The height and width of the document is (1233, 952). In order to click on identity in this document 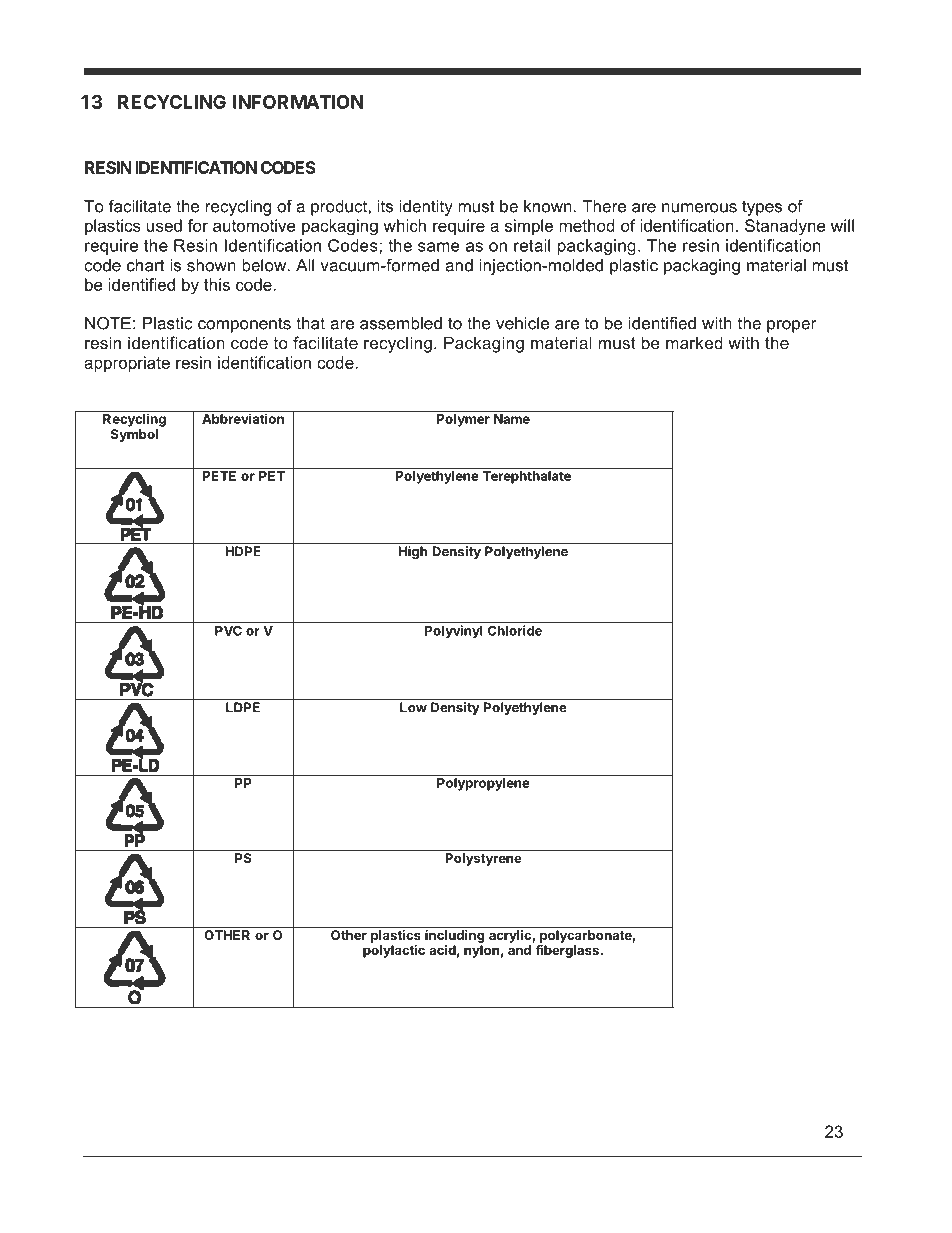, I will do `click(426, 208)`.
